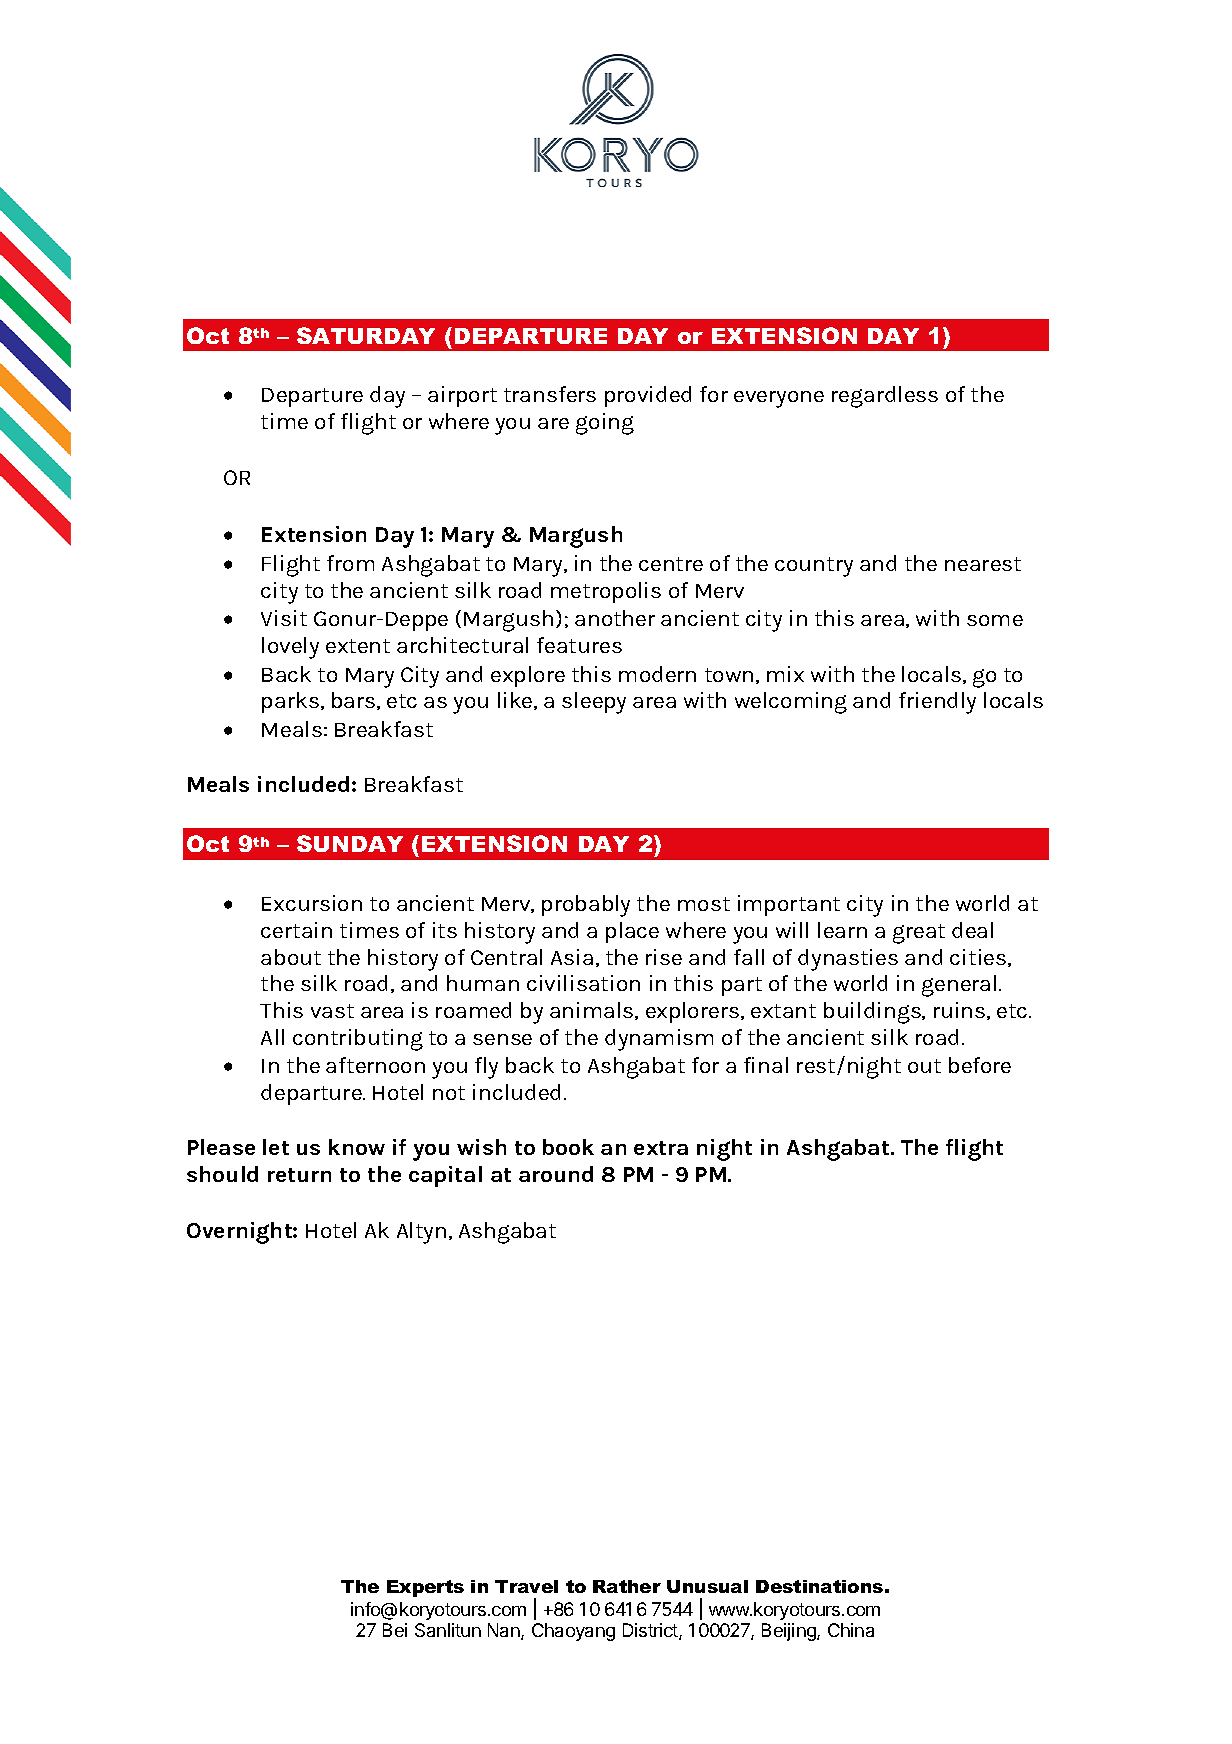 The width and height of the image is (1232, 1744). Describe the element at coordinates (332, 1011) in the image. I see `vast` at that location.
